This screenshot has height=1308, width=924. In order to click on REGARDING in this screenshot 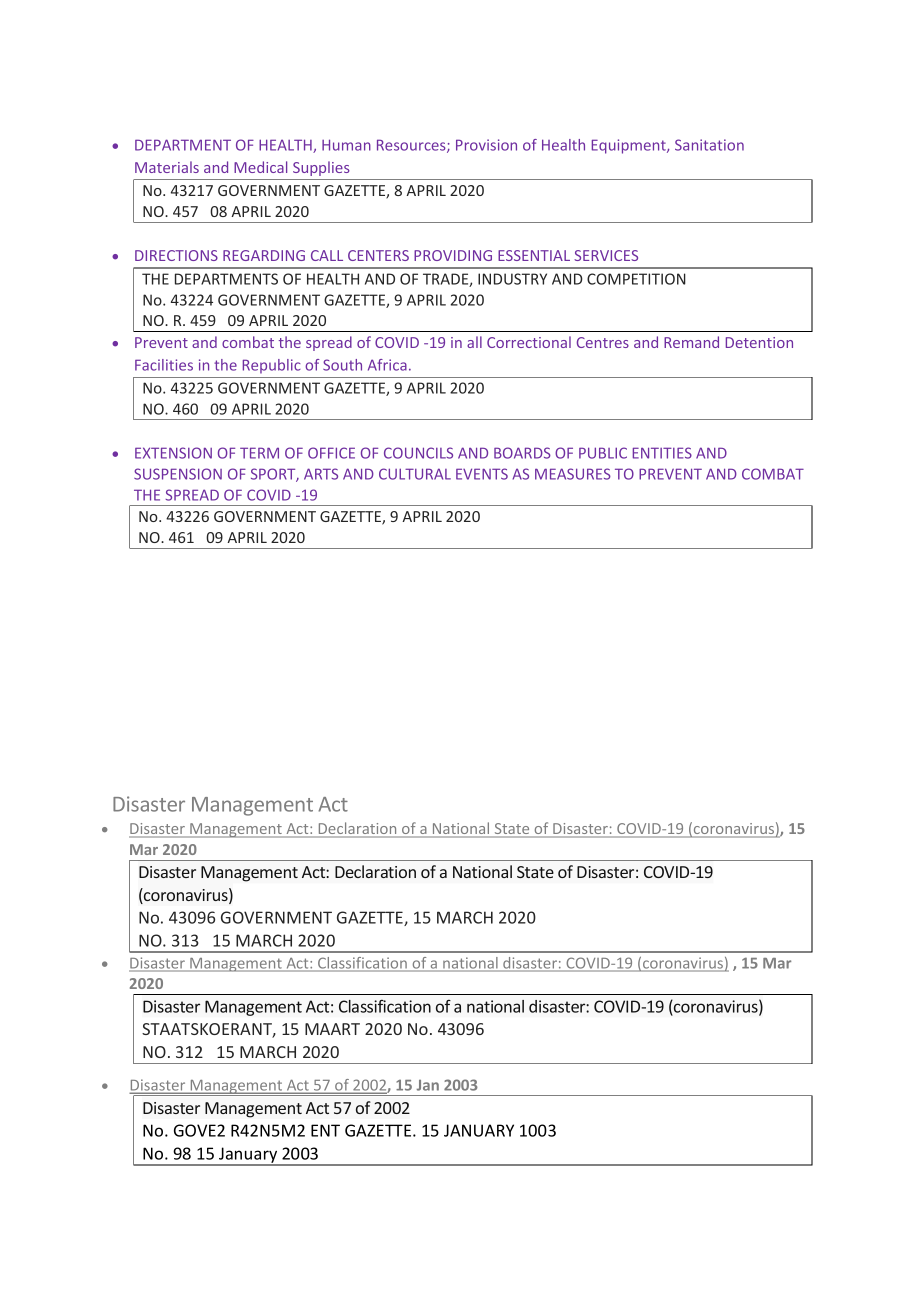, I will do `click(264, 255)`.
